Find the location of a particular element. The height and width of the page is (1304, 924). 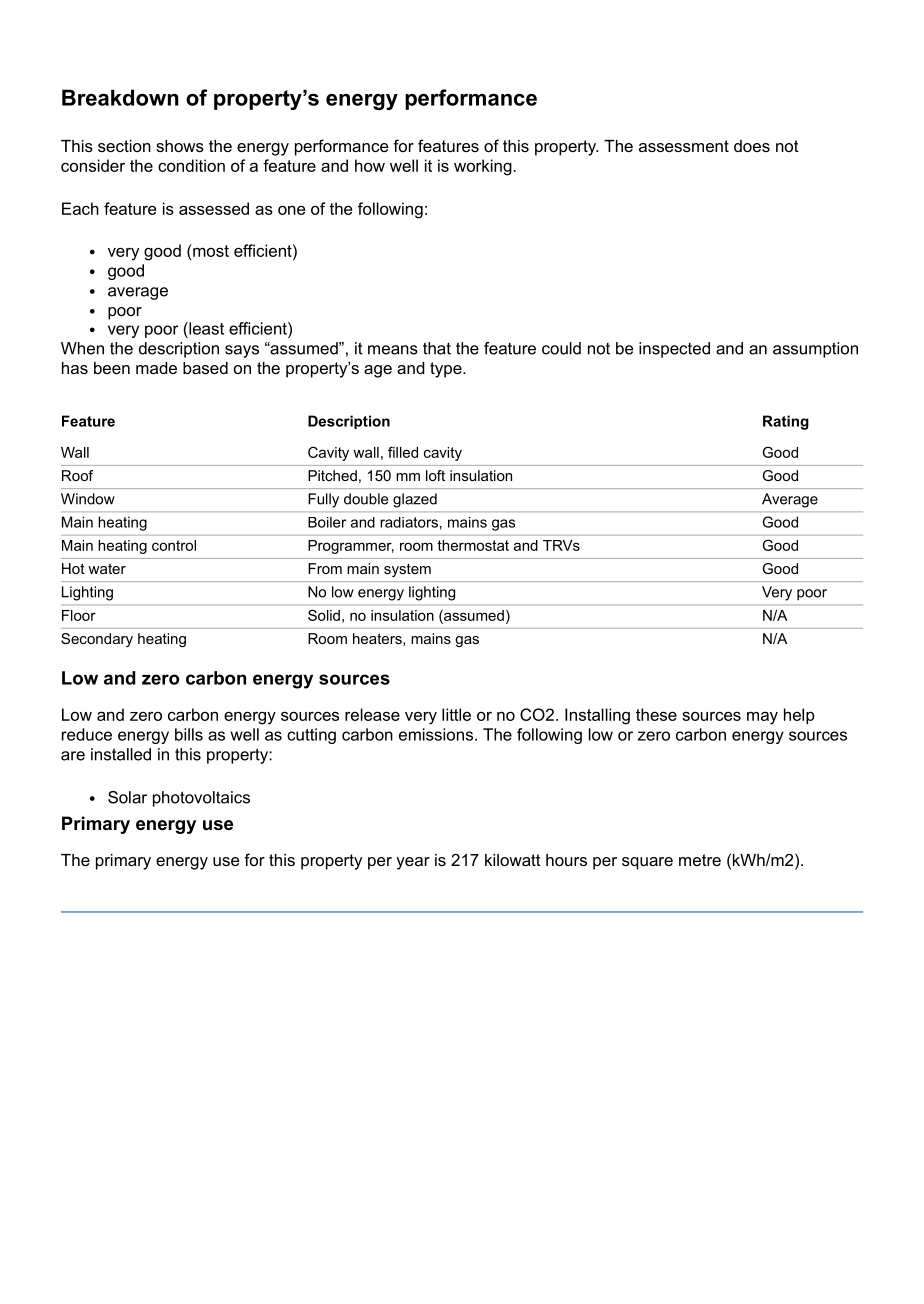

year is located at coordinates (413, 863).
